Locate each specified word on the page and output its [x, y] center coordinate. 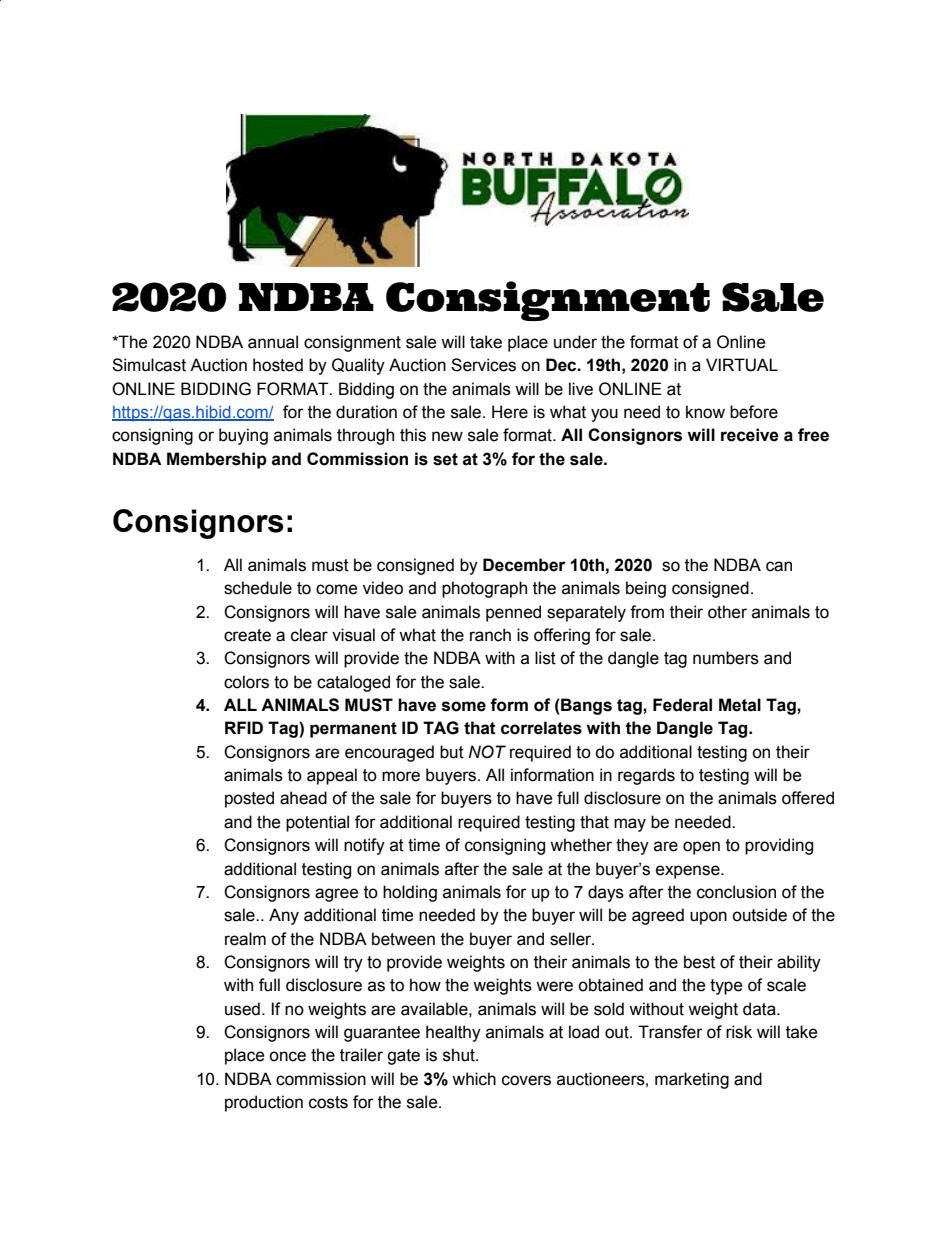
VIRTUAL [742, 365]
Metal [740, 705]
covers [526, 1080]
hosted [278, 365]
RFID [244, 727]
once [287, 1056]
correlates [541, 728]
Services [483, 365]
